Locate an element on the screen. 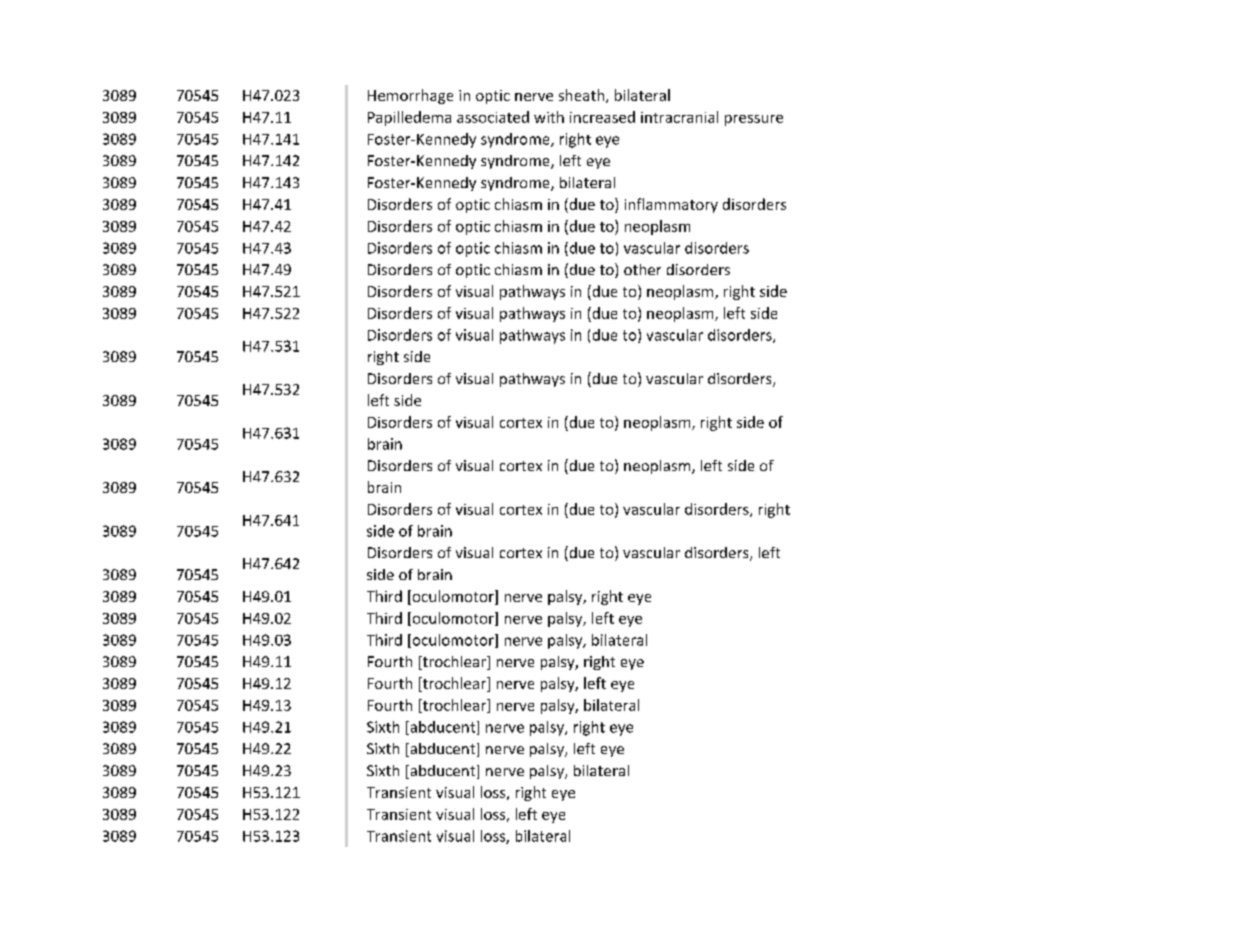 This screenshot has width=1233, height=952. with is located at coordinates (549, 117).
